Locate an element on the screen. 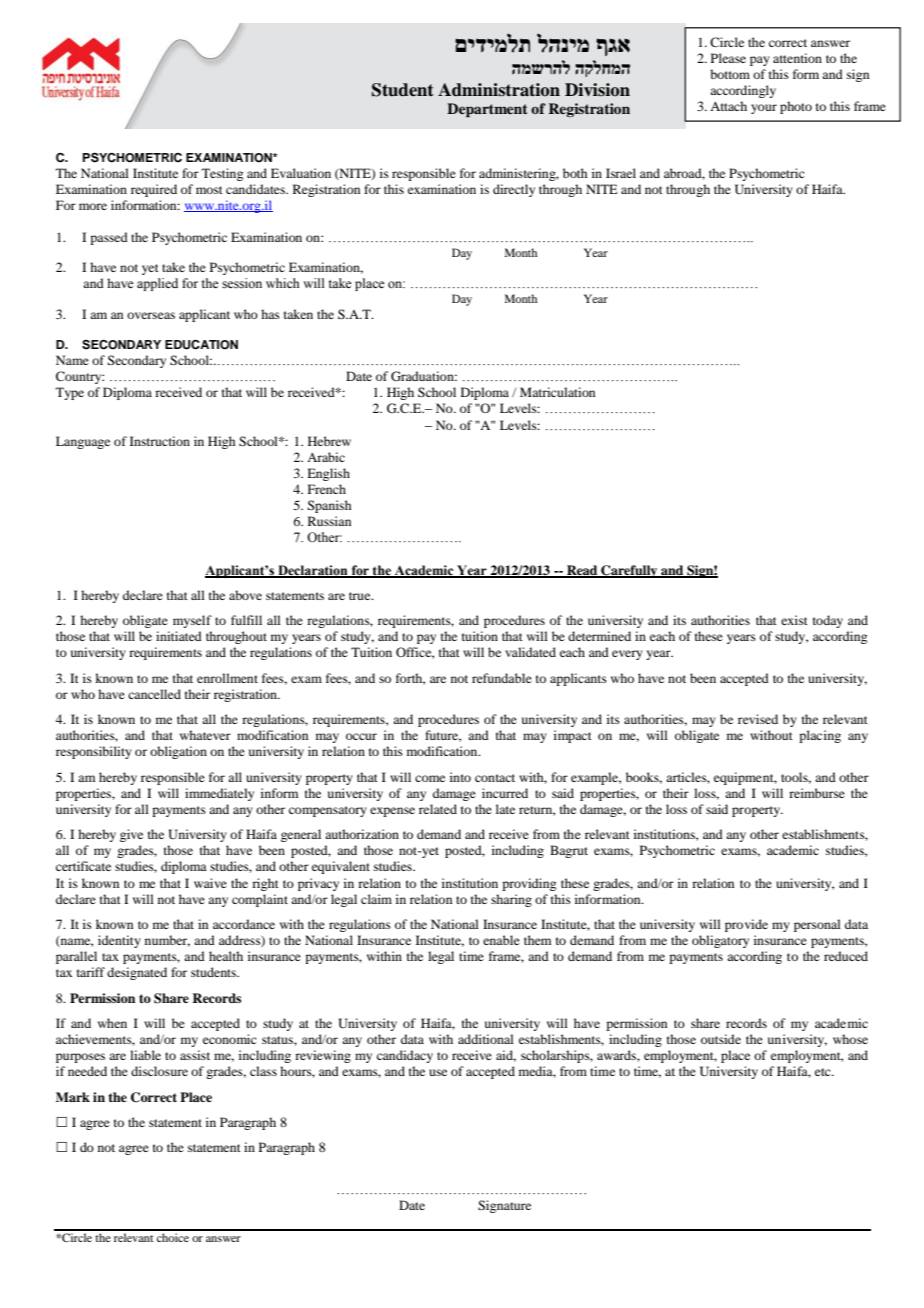 This screenshot has width=924, height=1308. exist is located at coordinates (794, 620).
